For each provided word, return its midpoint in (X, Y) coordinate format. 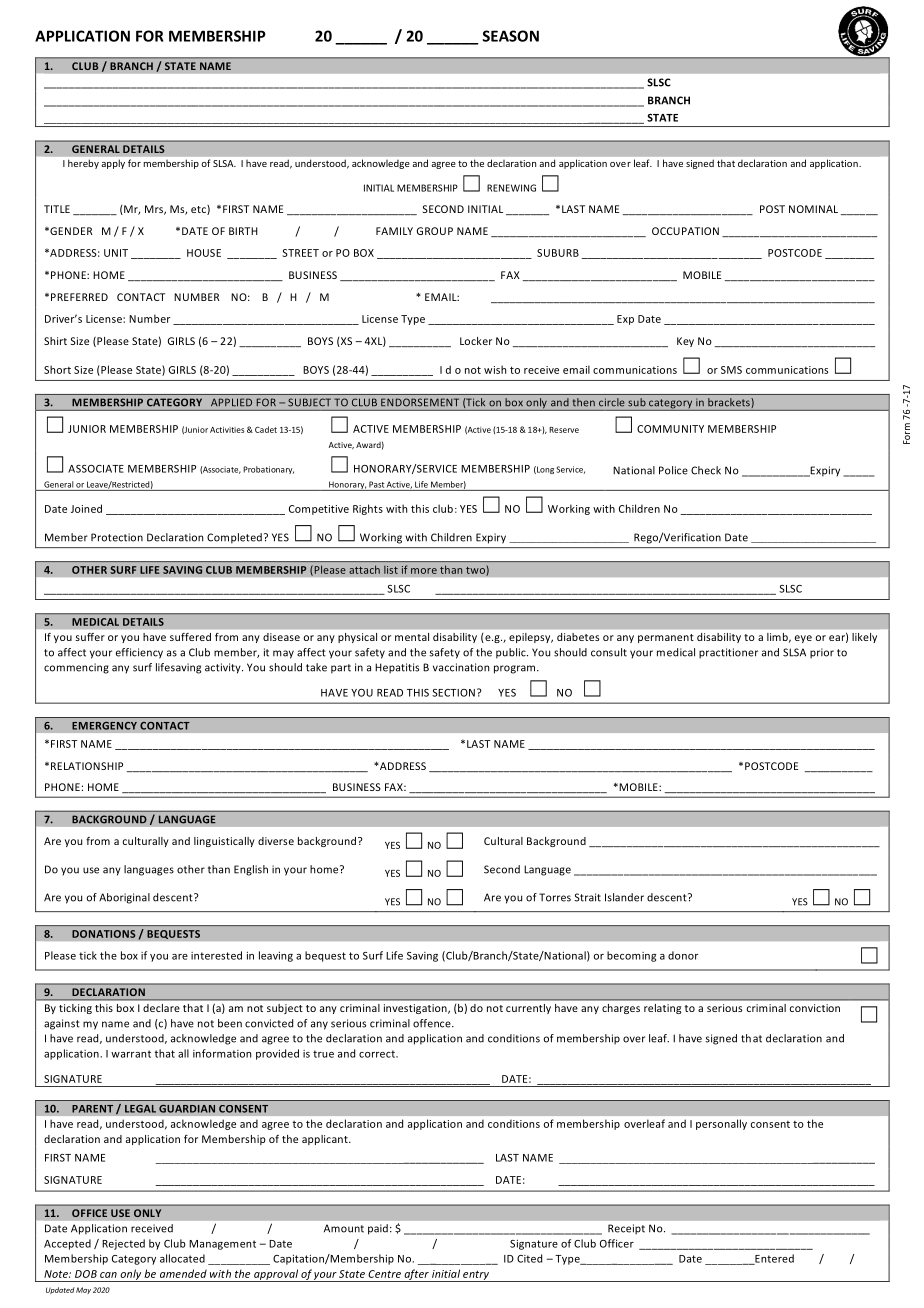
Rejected (123, 1244)
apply (113, 164)
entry (476, 1276)
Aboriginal (124, 898)
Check (706, 470)
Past (376, 484)
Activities (227, 429)
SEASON (511, 36)
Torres (555, 897)
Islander (624, 897)
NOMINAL (813, 209)
